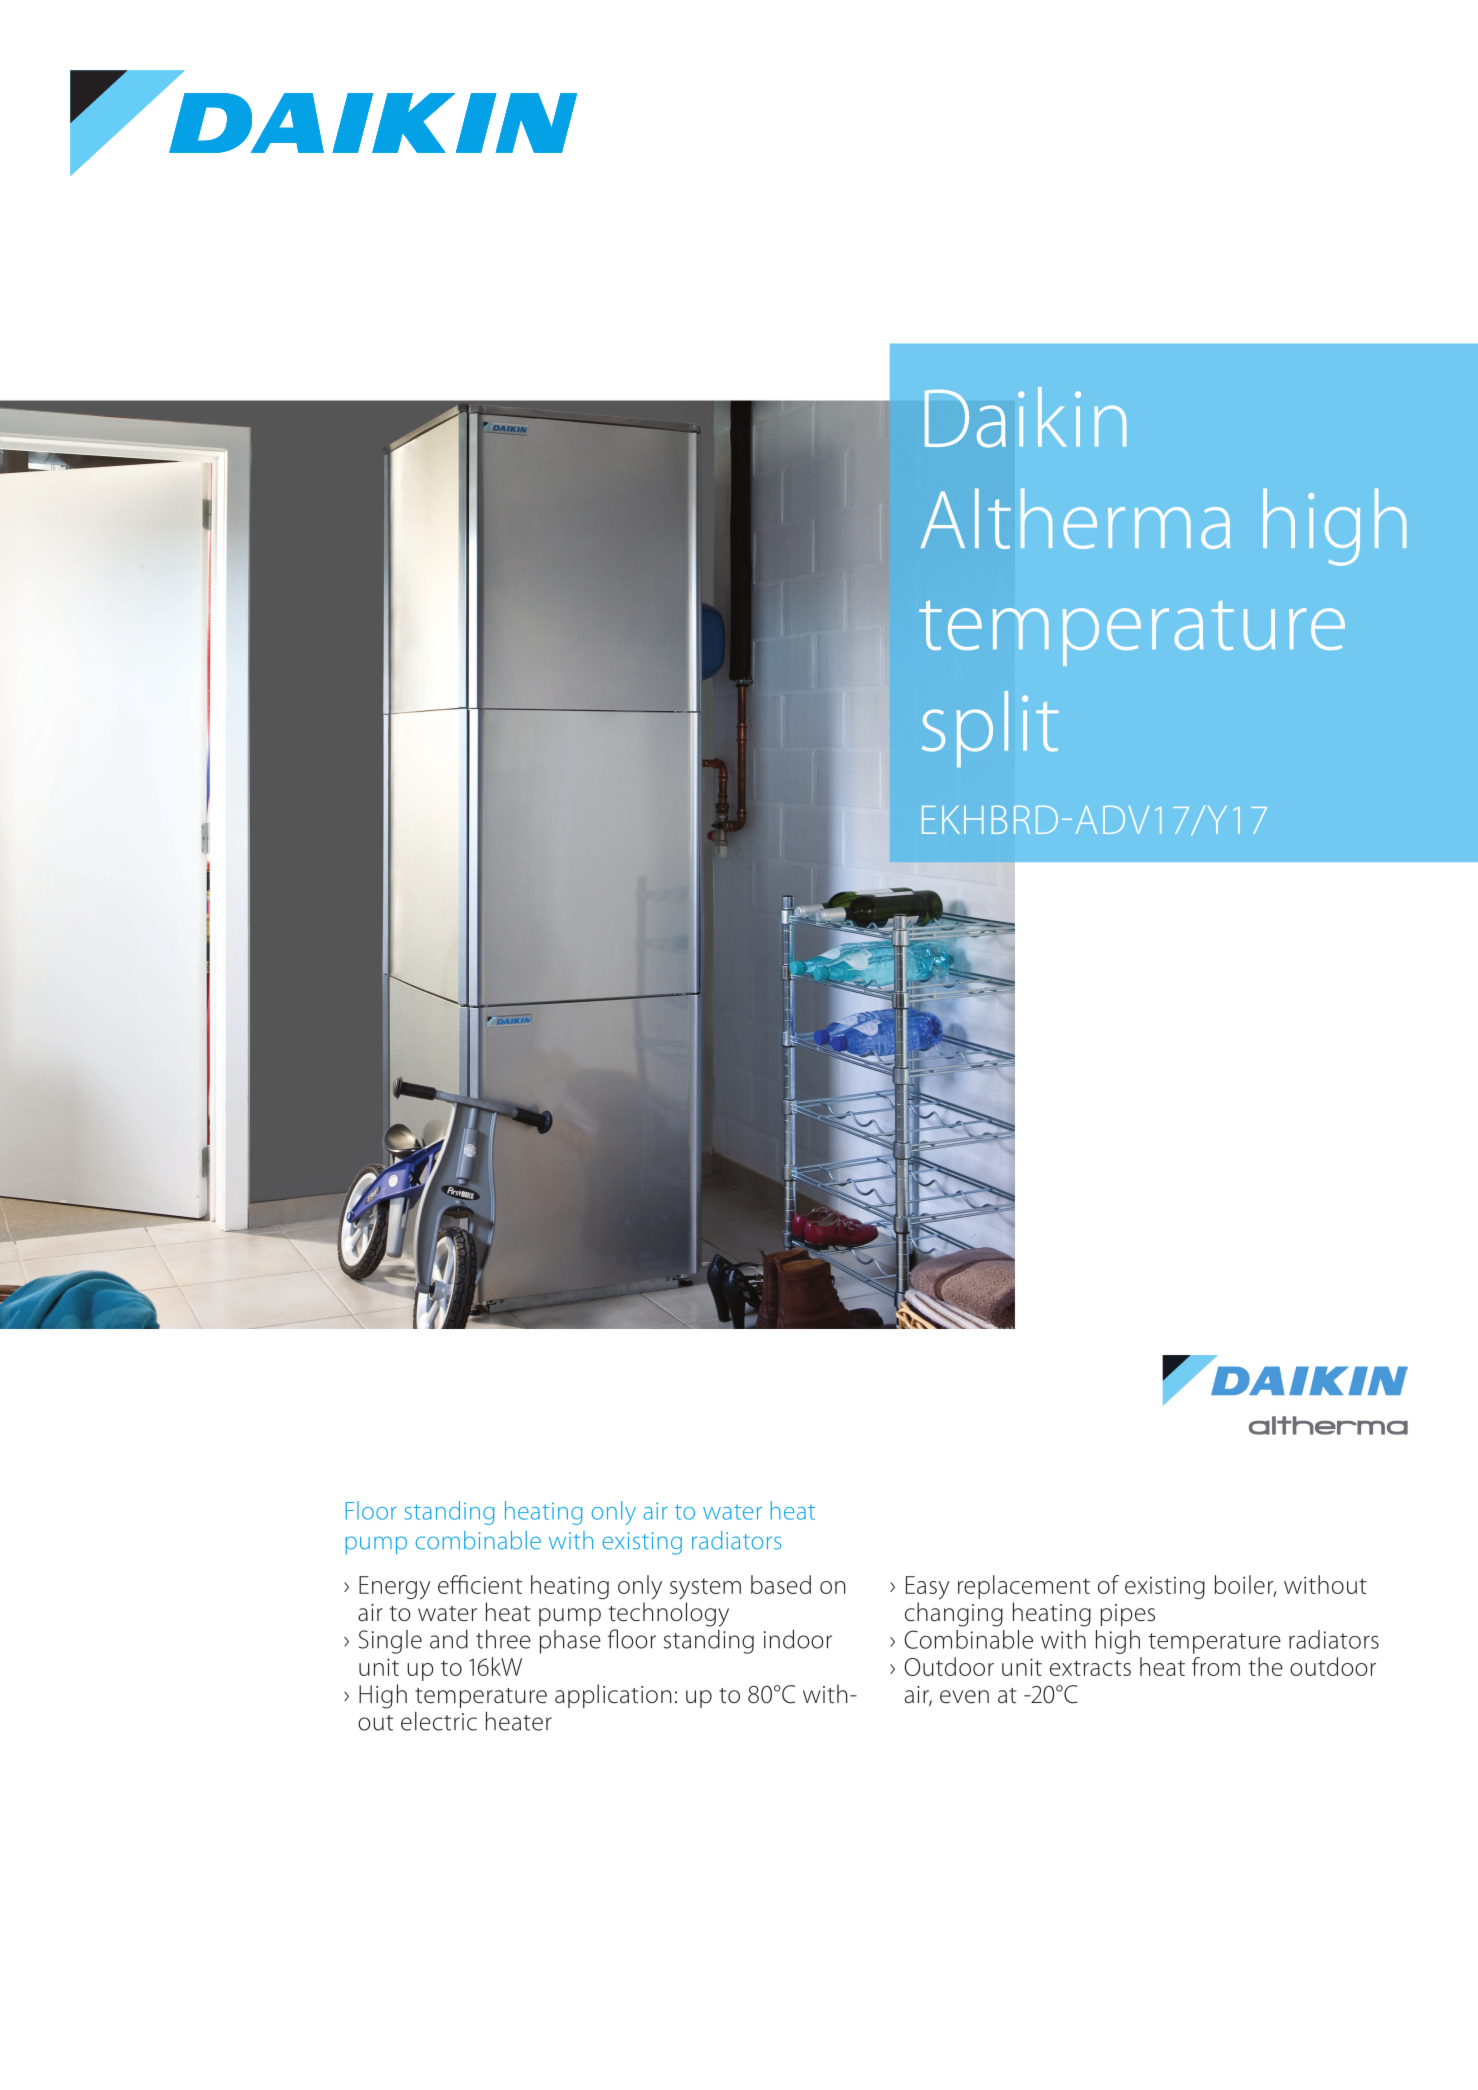 The image size is (1478, 2090). What do you see at coordinates (1025, 417) in the screenshot?
I see `Daikin` at bounding box center [1025, 417].
